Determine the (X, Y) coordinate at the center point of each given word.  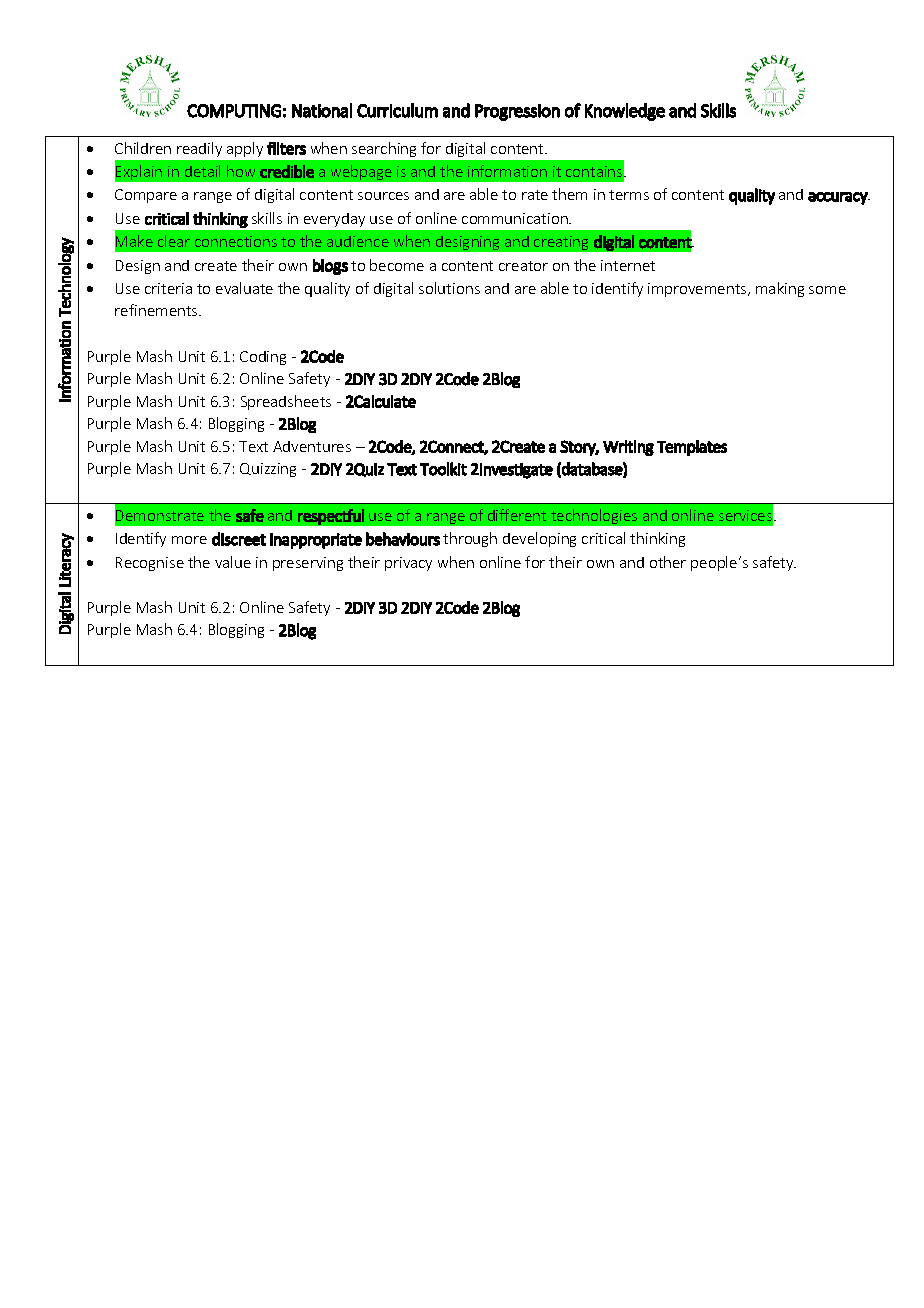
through (470, 539)
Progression (517, 112)
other (668, 562)
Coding (263, 358)
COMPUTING (234, 111)
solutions (449, 288)
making (780, 289)
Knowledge (625, 112)
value (233, 562)
